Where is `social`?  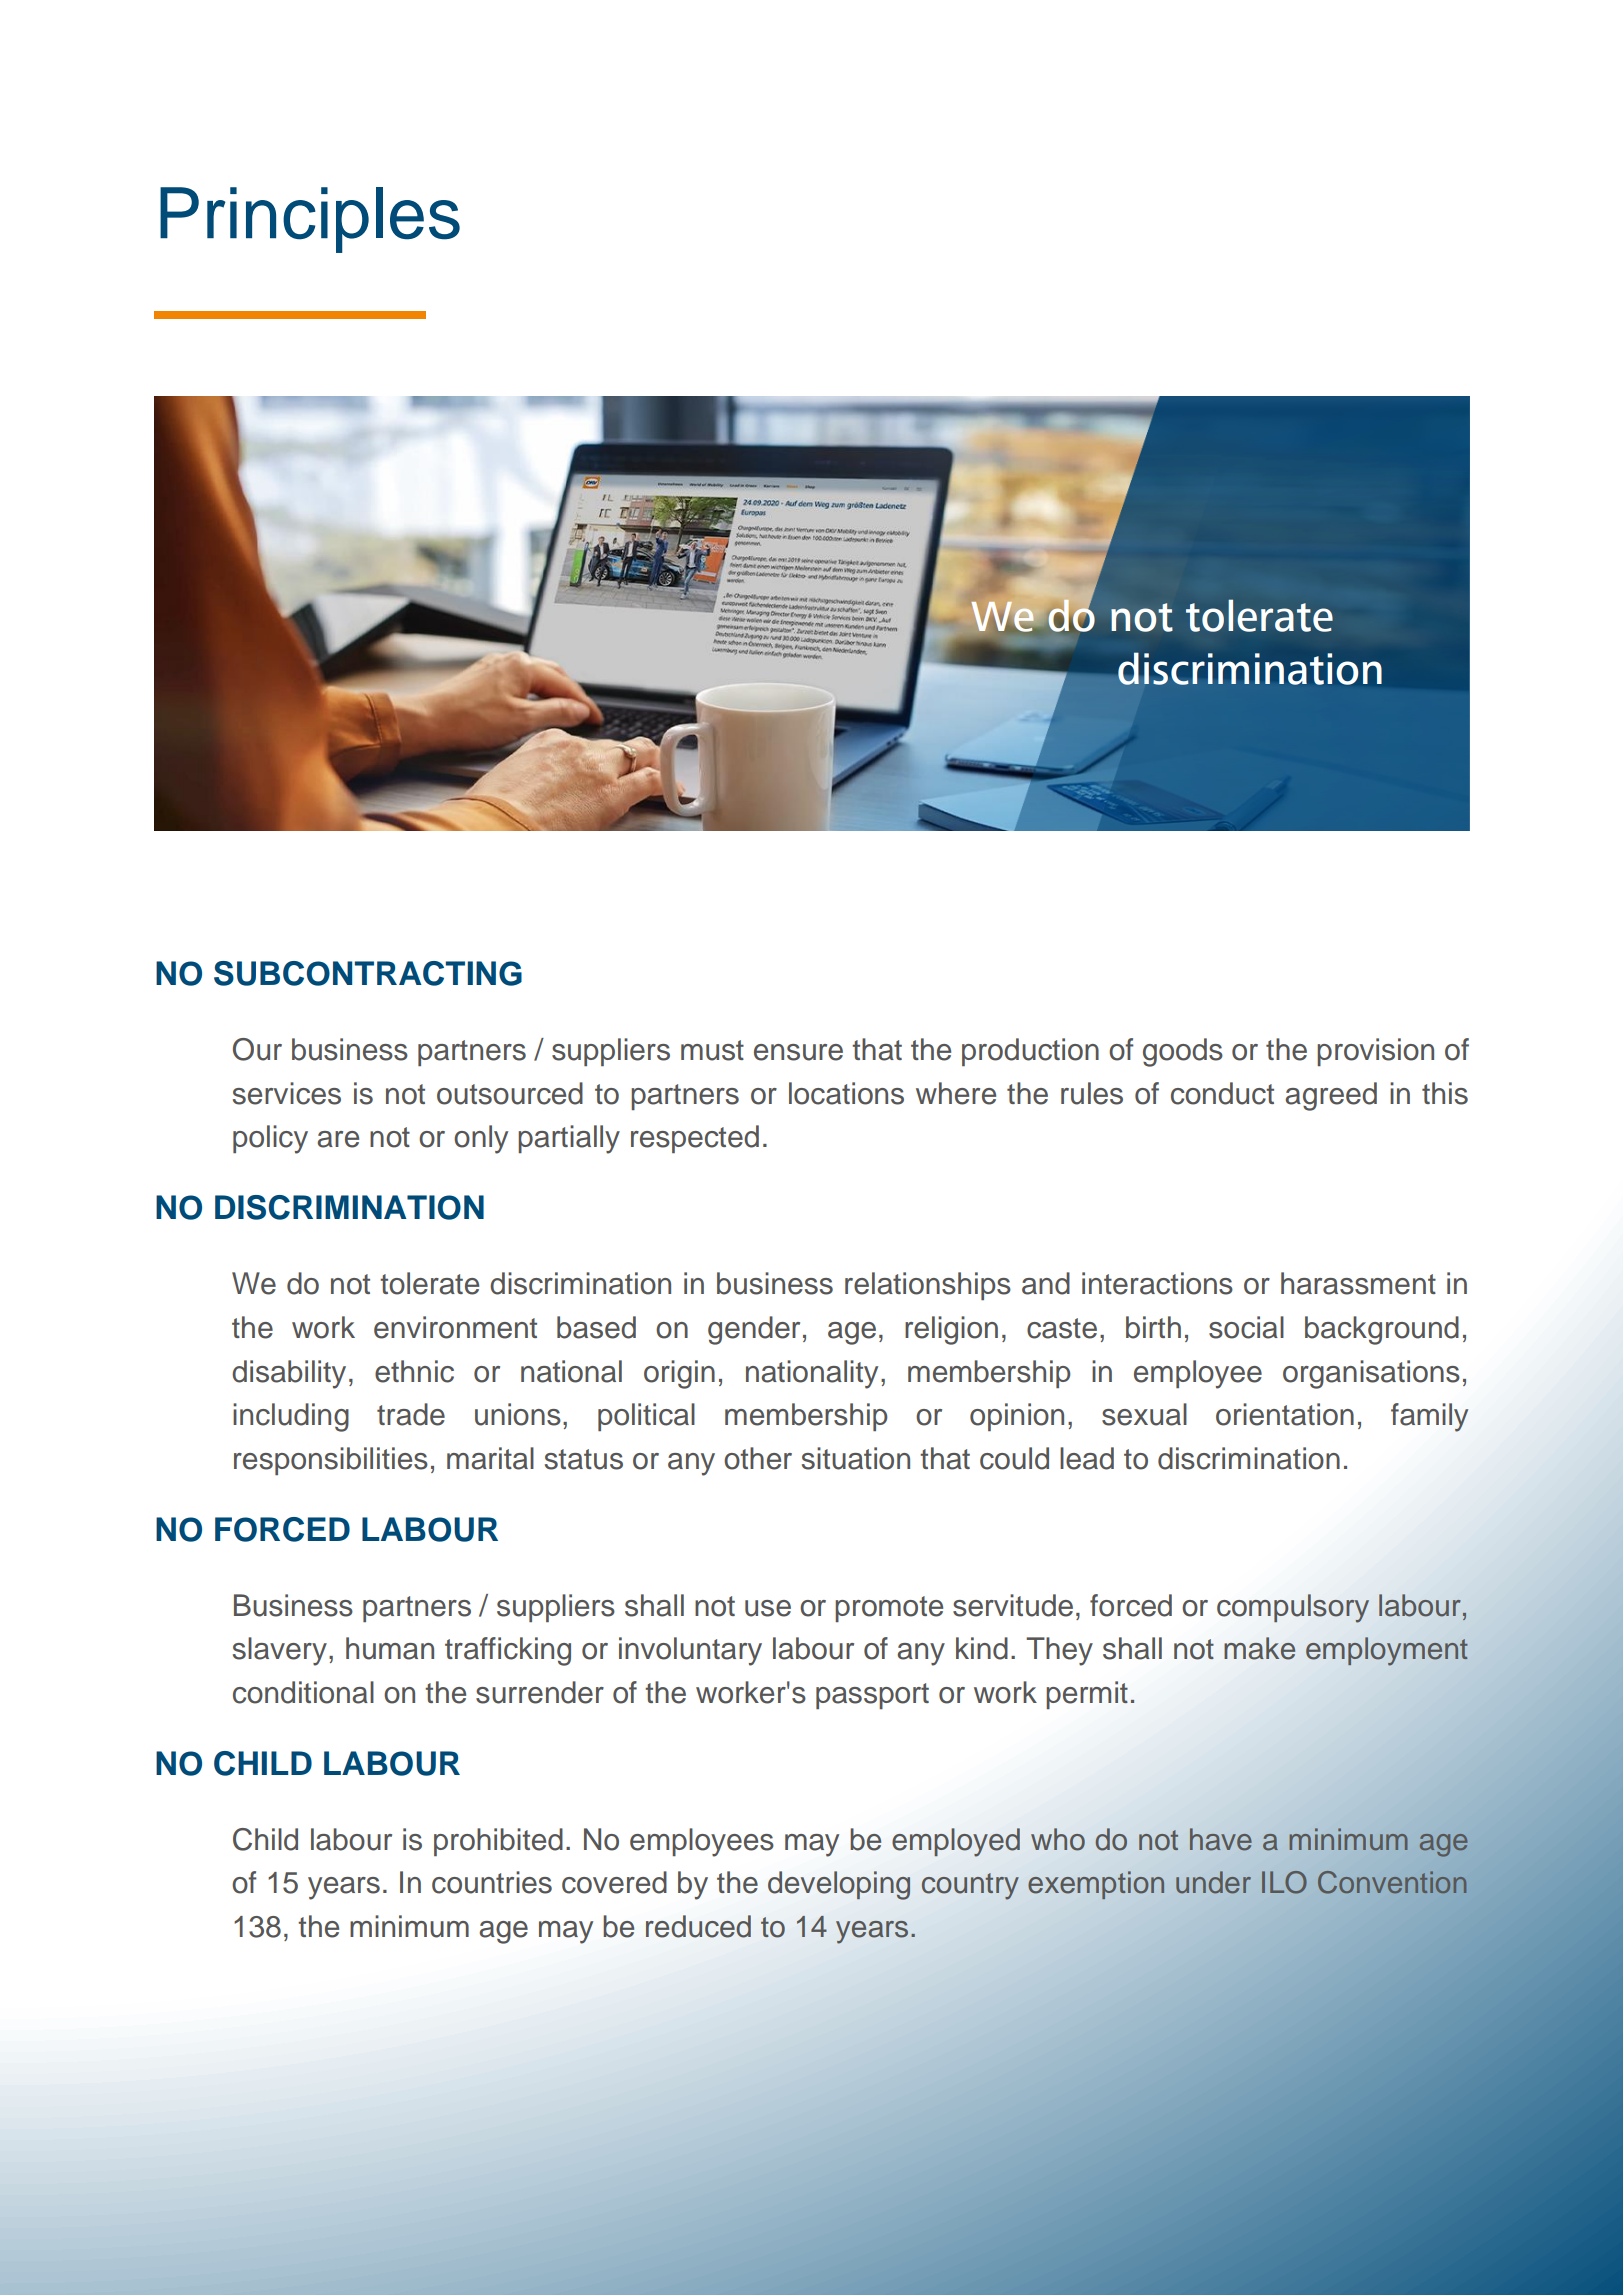
social is located at coordinates (1246, 1327).
